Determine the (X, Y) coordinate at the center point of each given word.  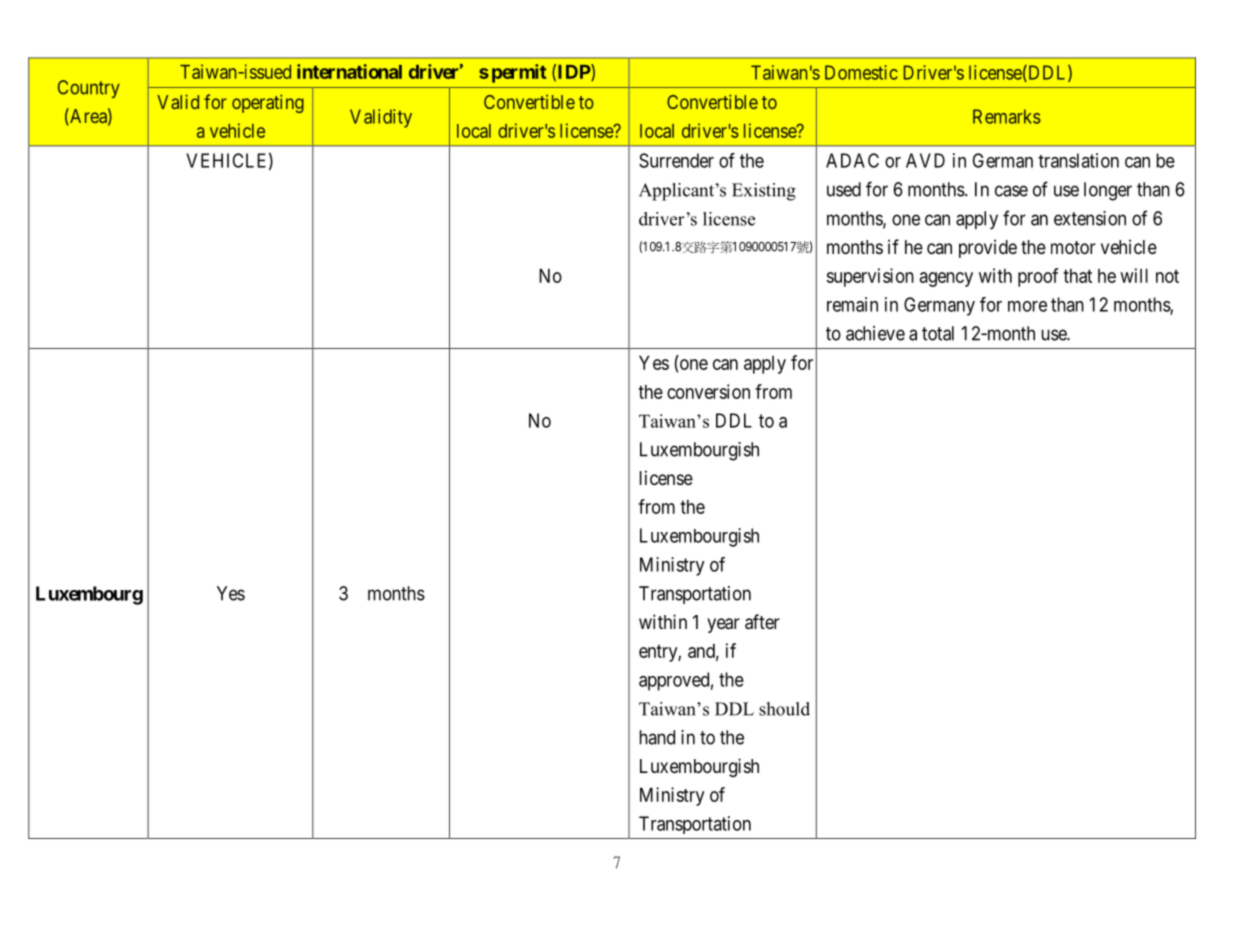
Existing (764, 192)
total (938, 333)
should (784, 709)
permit (519, 73)
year (723, 625)
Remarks (1007, 116)
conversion (708, 391)
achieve (875, 333)
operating (268, 103)
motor (1073, 247)
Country (89, 89)
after (762, 622)
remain (852, 304)
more (1027, 306)
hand (657, 737)
